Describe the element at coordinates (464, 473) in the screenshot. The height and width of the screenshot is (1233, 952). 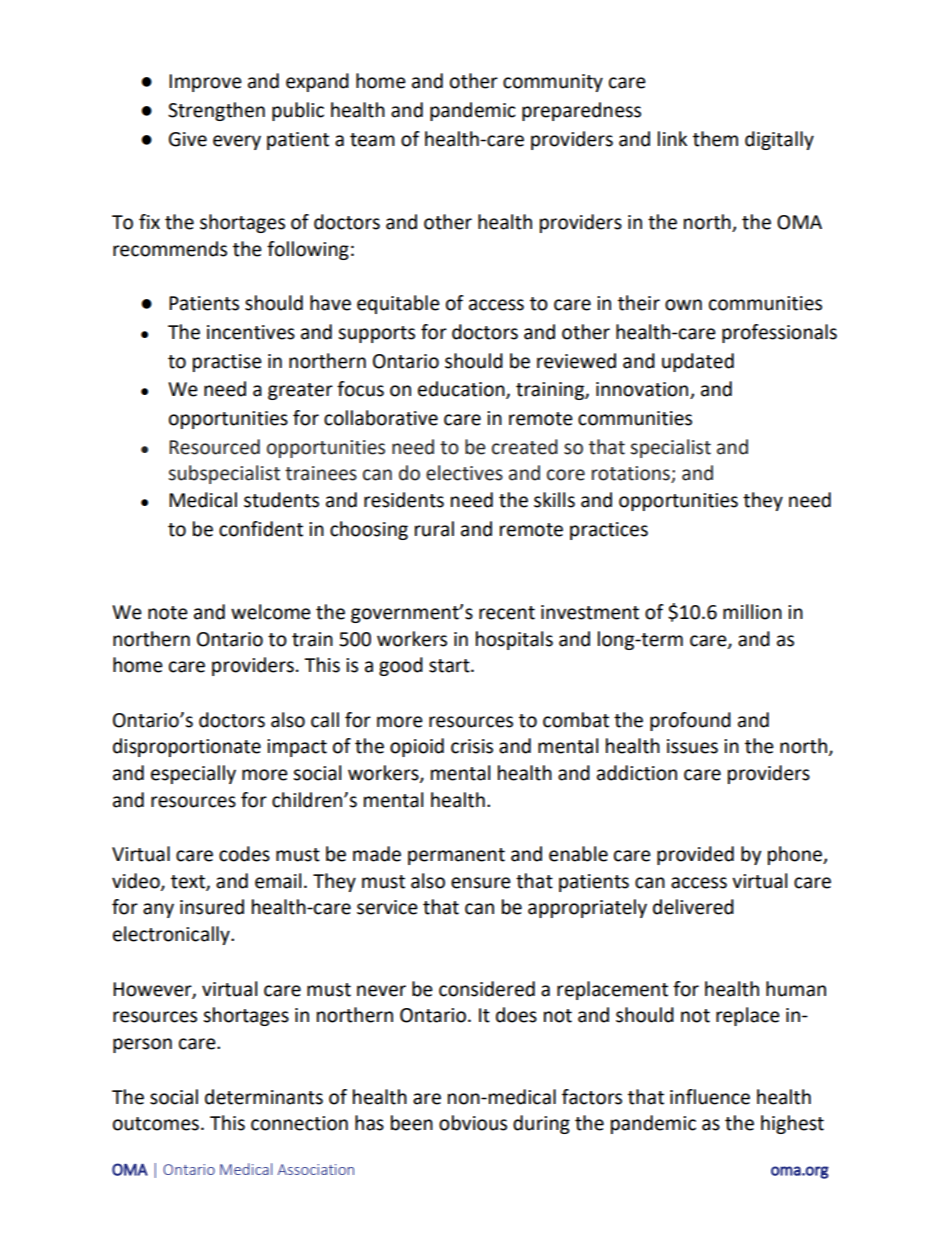
I see `electives` at that location.
